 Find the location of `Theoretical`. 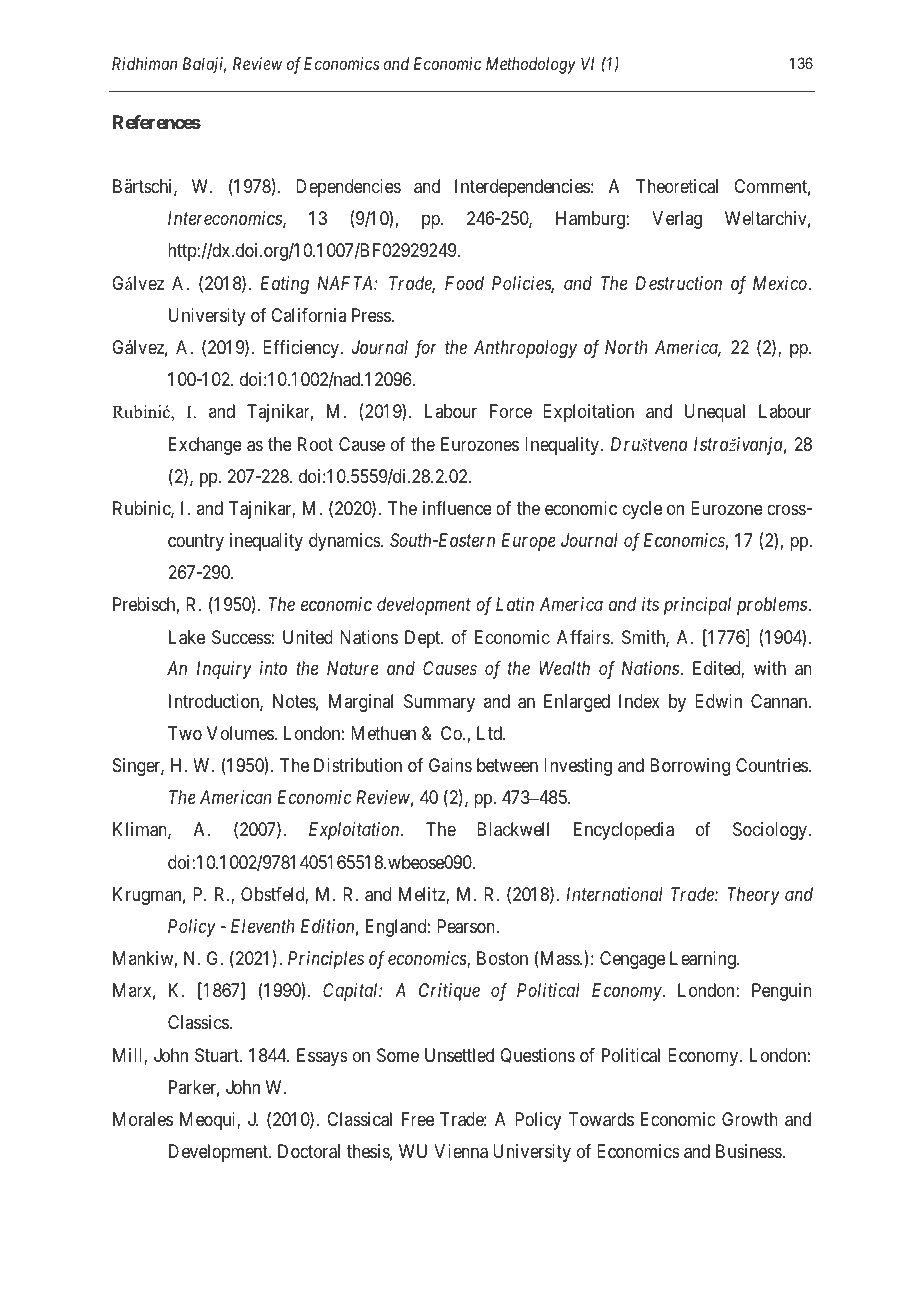

Theoretical is located at coordinates (677, 186).
